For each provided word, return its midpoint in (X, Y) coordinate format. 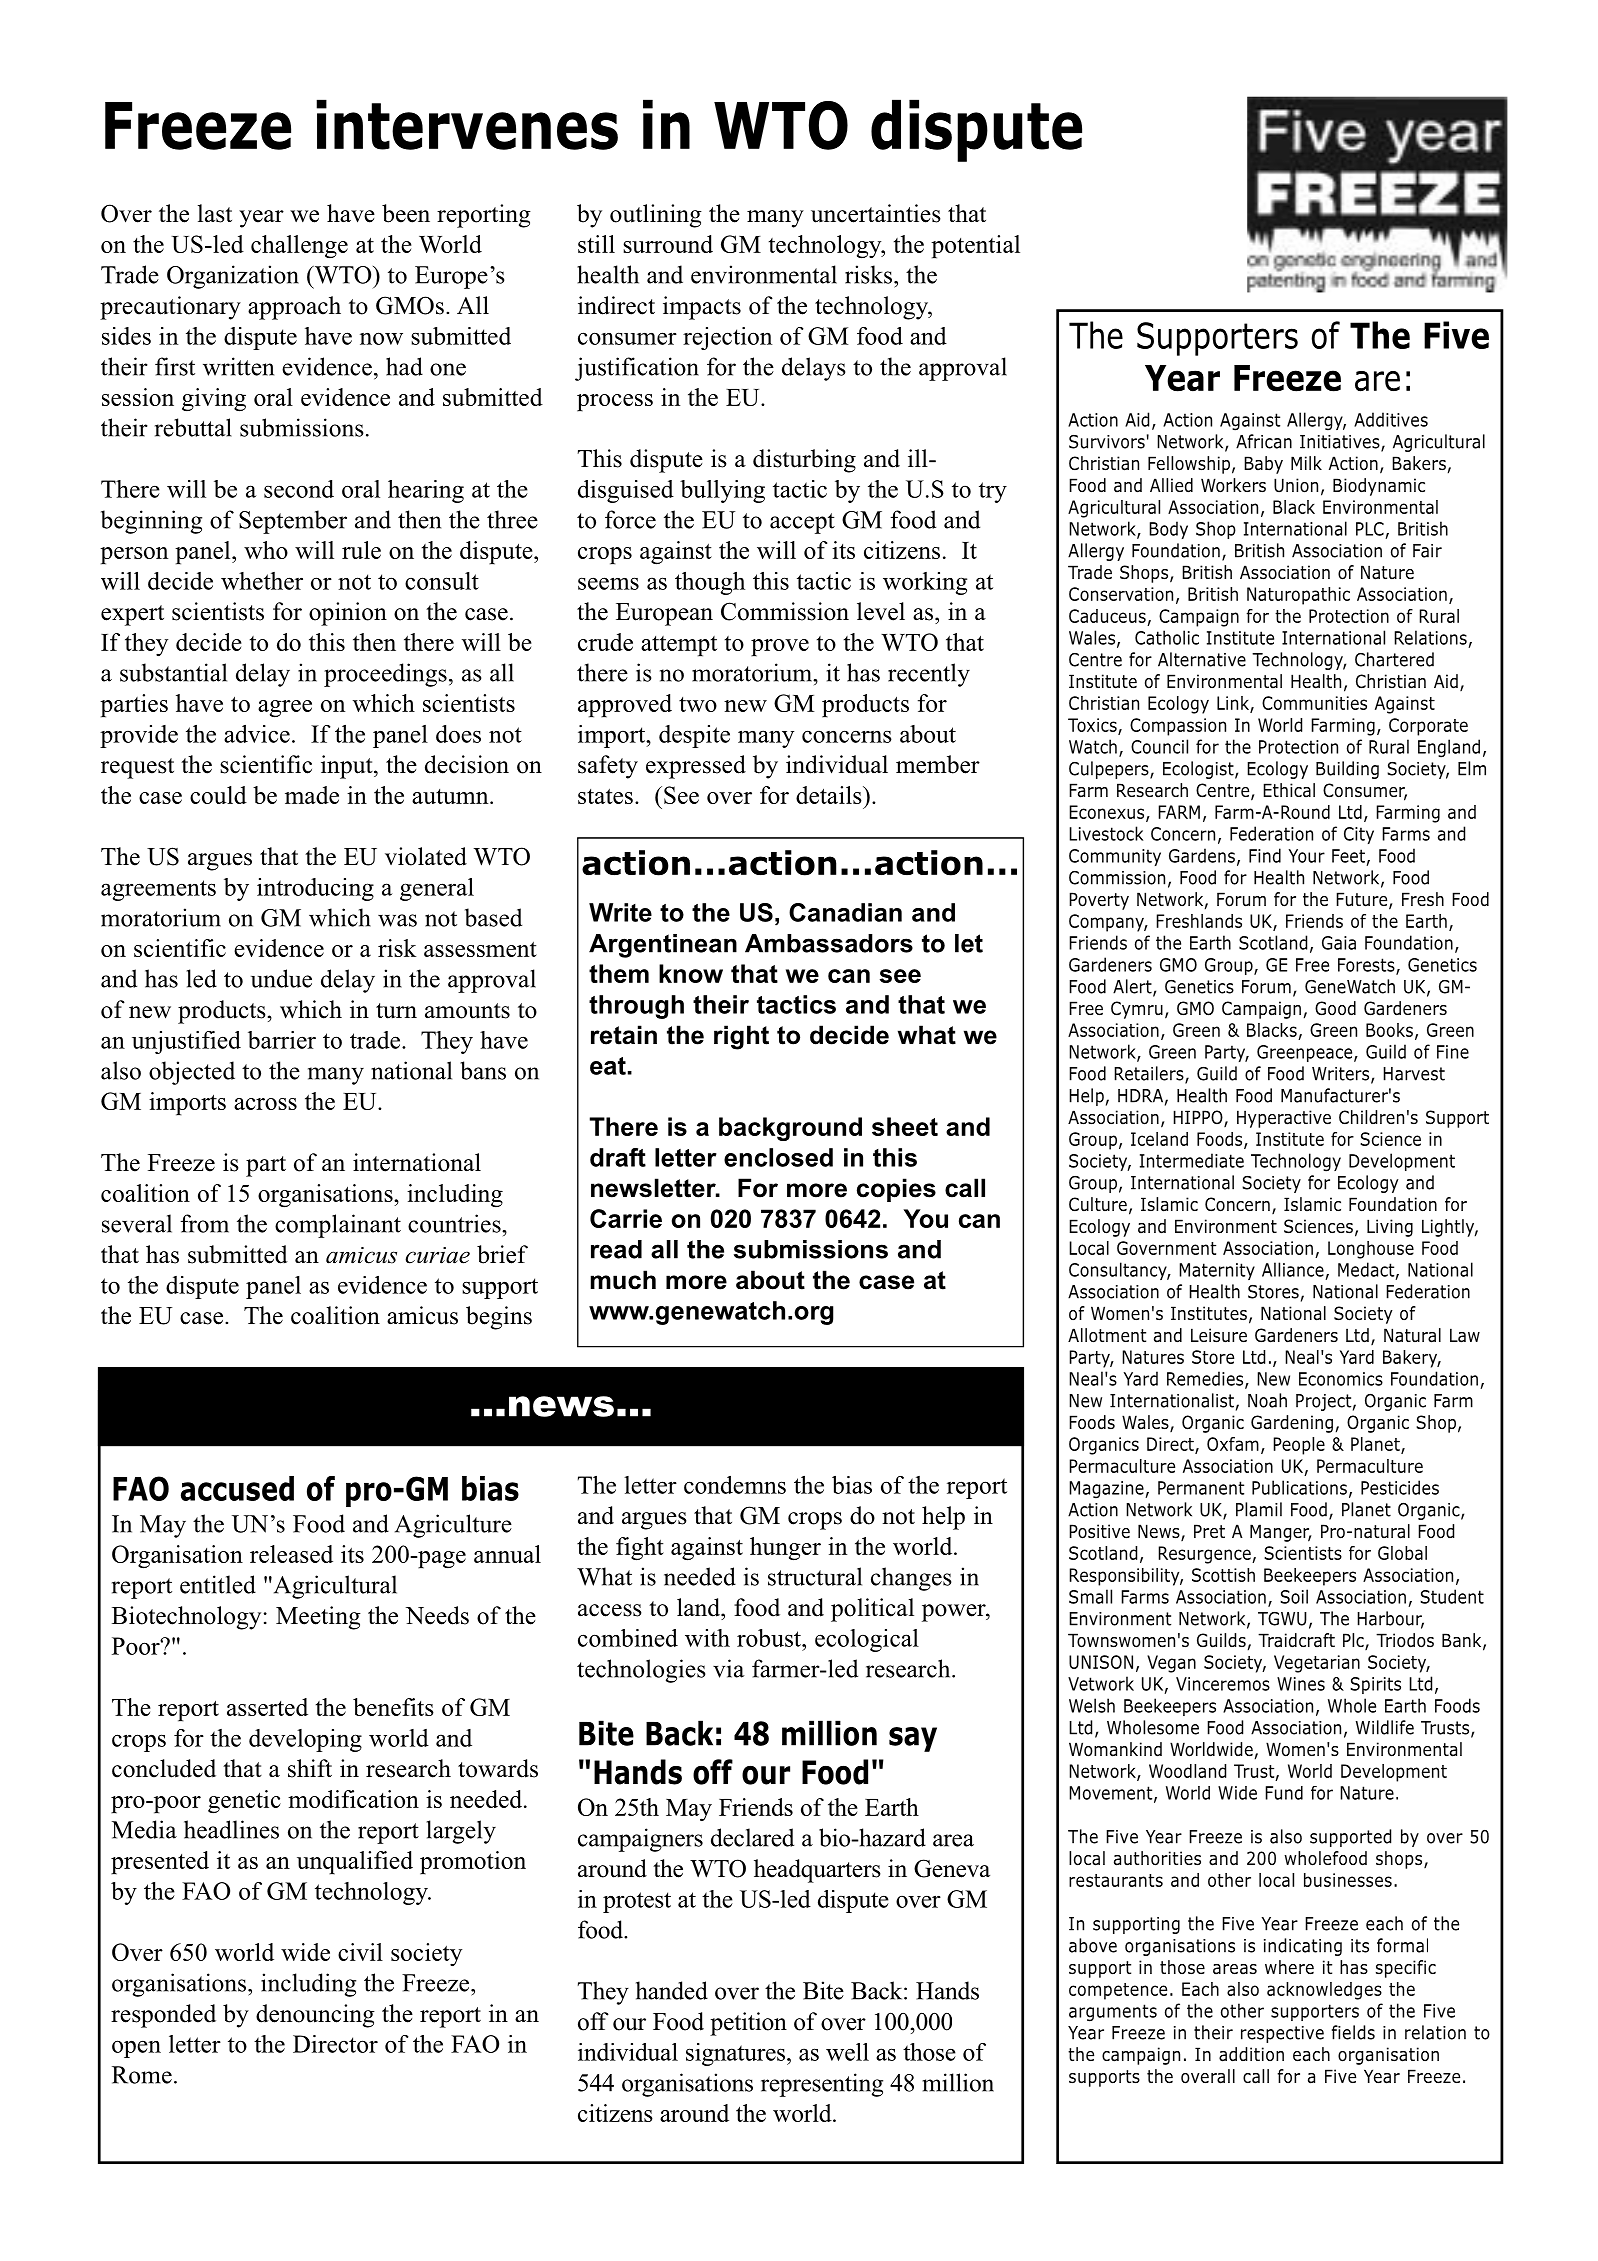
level (881, 611)
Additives (1391, 419)
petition (748, 2024)
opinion (348, 614)
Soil (1294, 1596)
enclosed (778, 1157)
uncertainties (876, 213)
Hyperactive (1284, 1119)
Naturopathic (1298, 596)
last (215, 213)
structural (815, 1576)
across (265, 1104)
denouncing (315, 2016)
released (291, 1554)
